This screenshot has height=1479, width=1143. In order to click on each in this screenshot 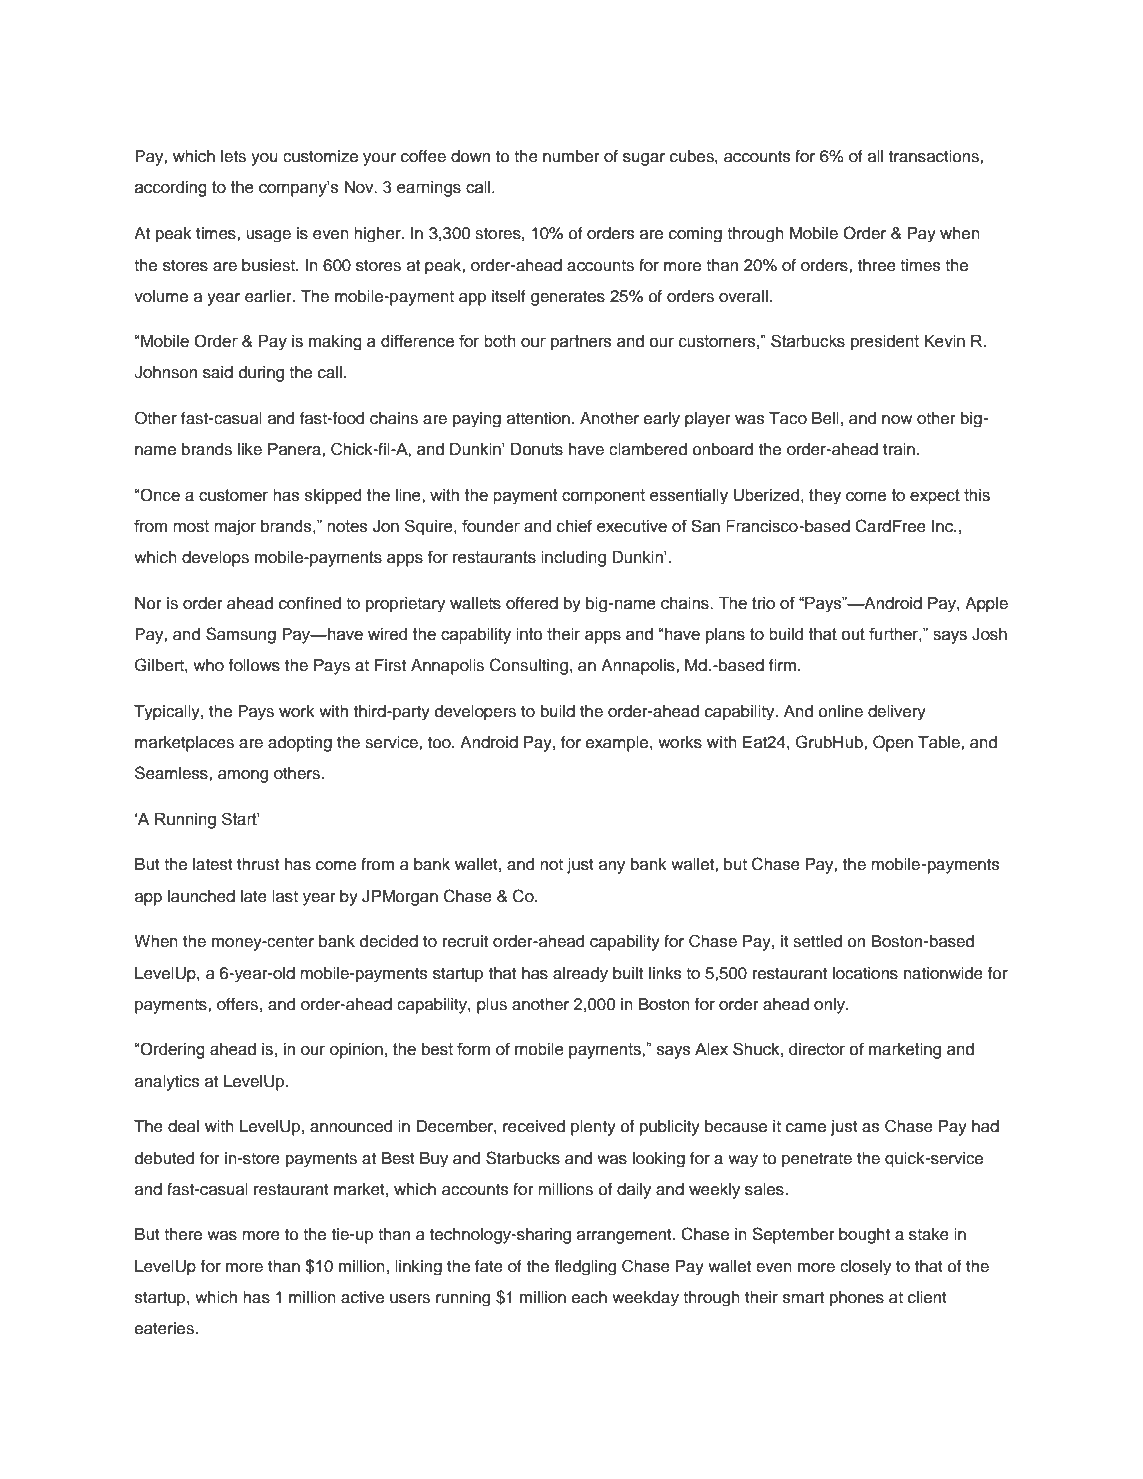, I will do `click(589, 1297)`.
